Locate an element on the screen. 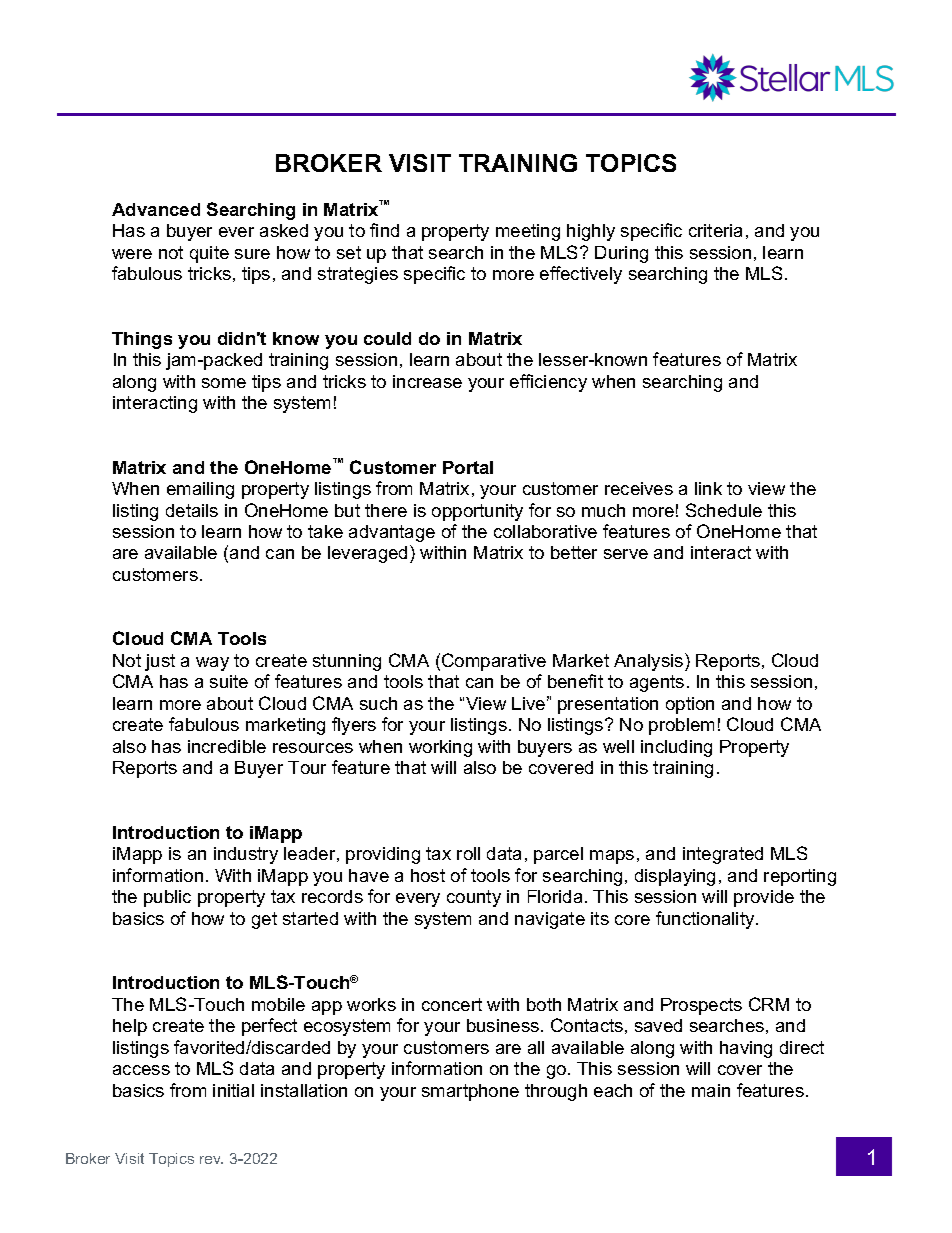  smartphone is located at coordinates (470, 1092).
